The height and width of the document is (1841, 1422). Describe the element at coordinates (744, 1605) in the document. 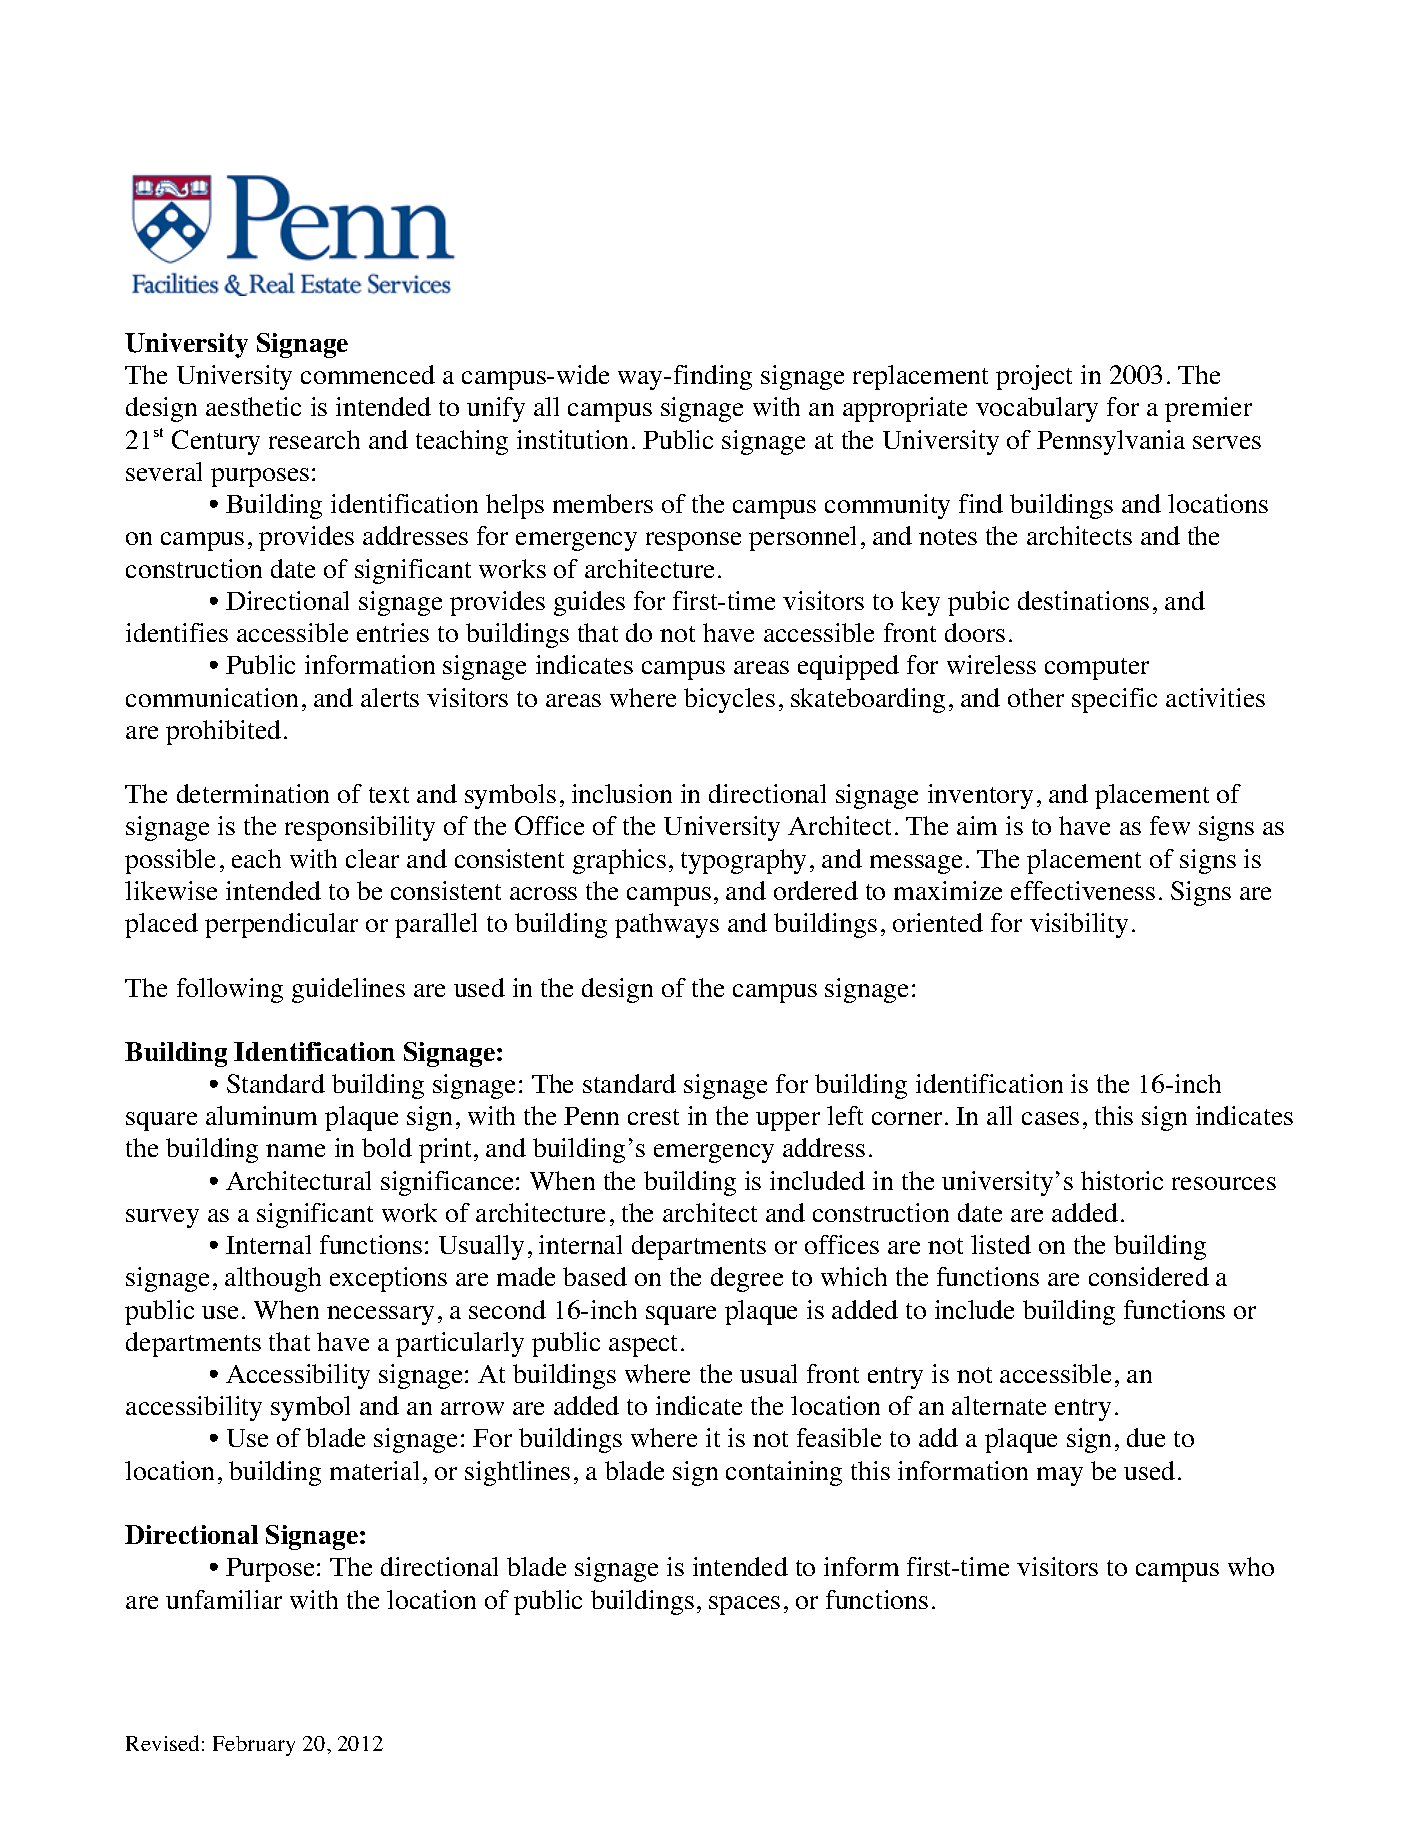

I see `spaces` at that location.
